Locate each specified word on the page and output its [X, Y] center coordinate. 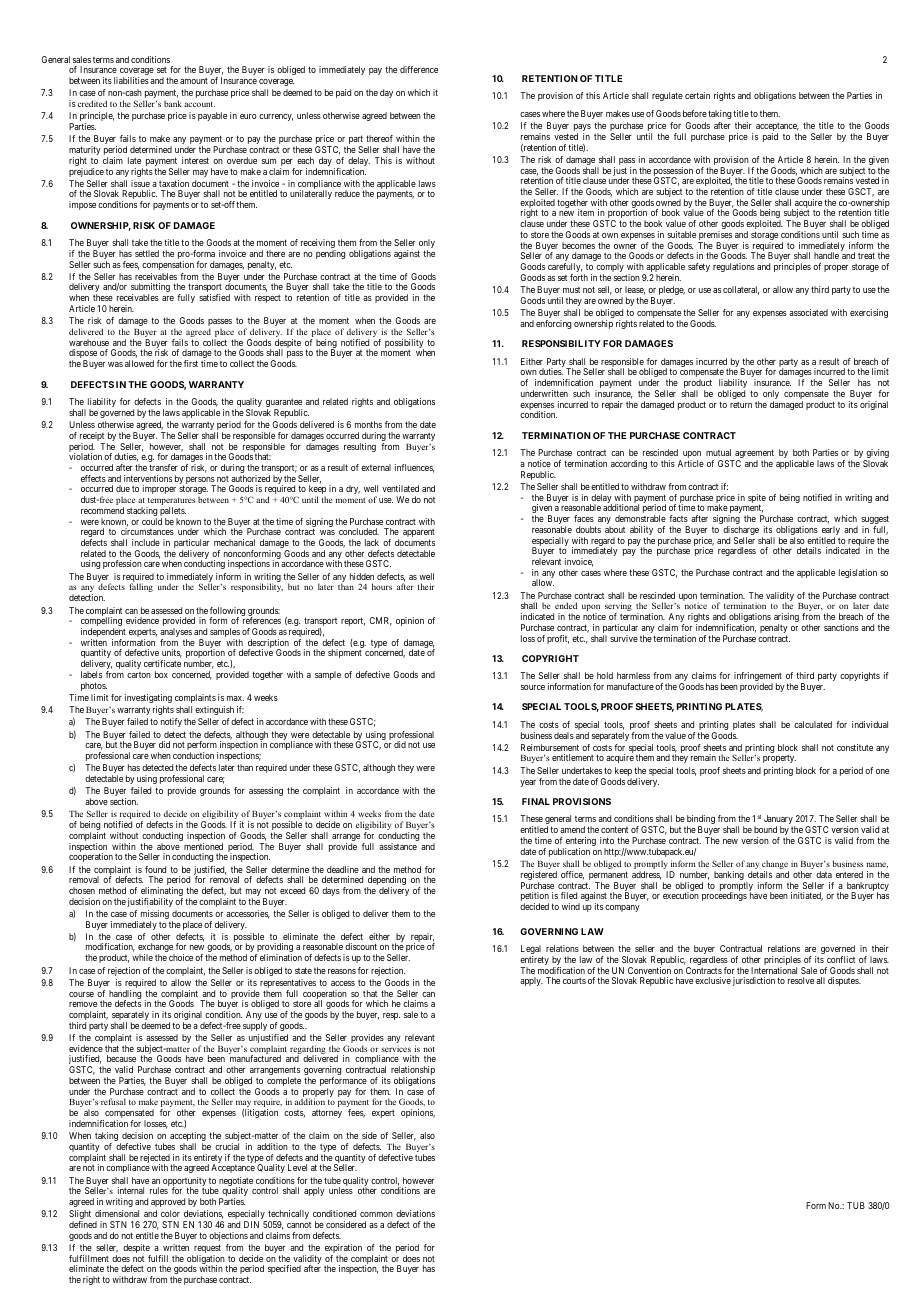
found [155, 869]
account [199, 104]
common [376, 1214]
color [170, 1213]
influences [414, 468]
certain [697, 95]
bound [765, 829]
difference [419, 69]
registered [539, 877]
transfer [163, 467]
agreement [753, 455]
